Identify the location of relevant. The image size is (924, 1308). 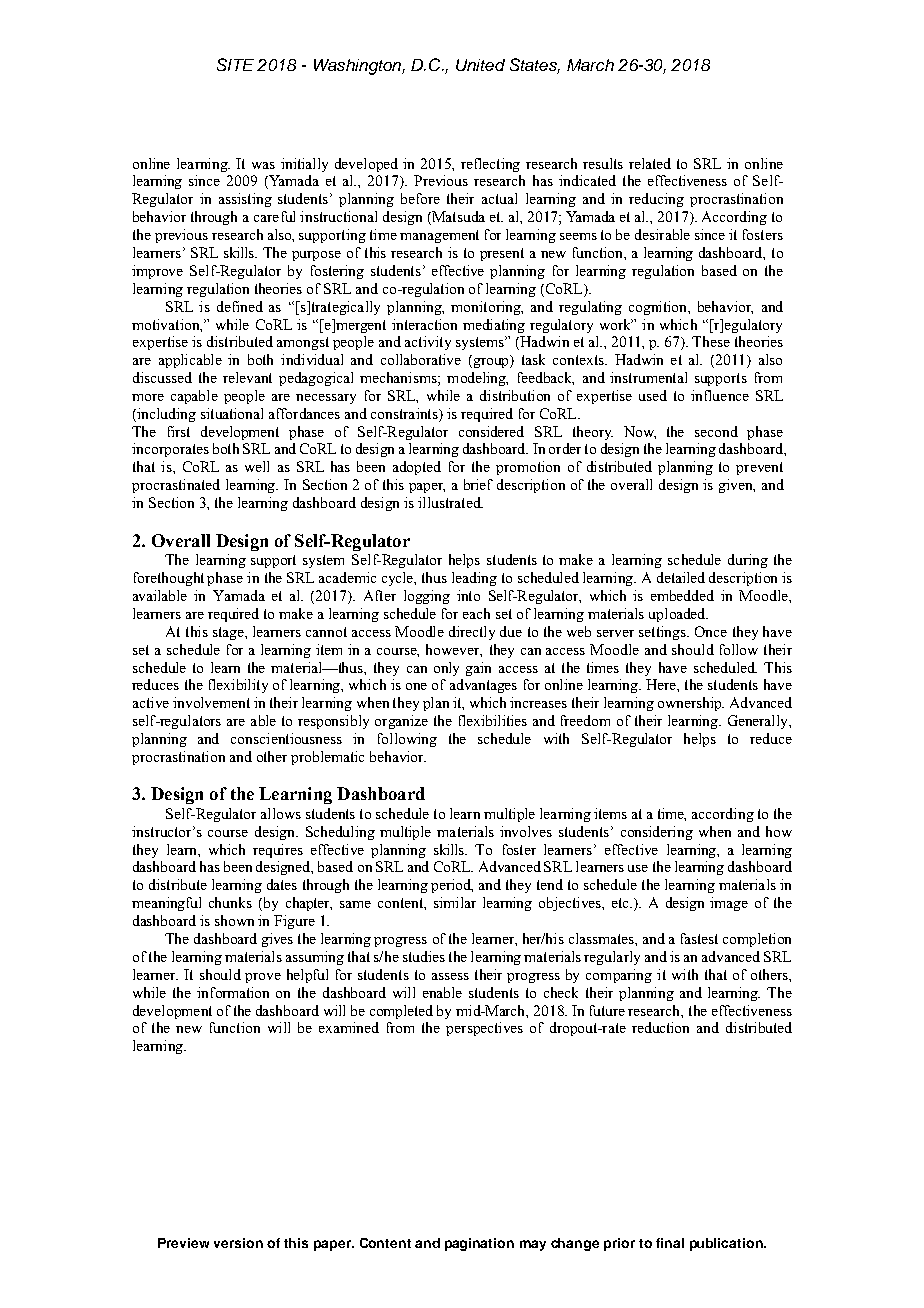
(247, 377).
